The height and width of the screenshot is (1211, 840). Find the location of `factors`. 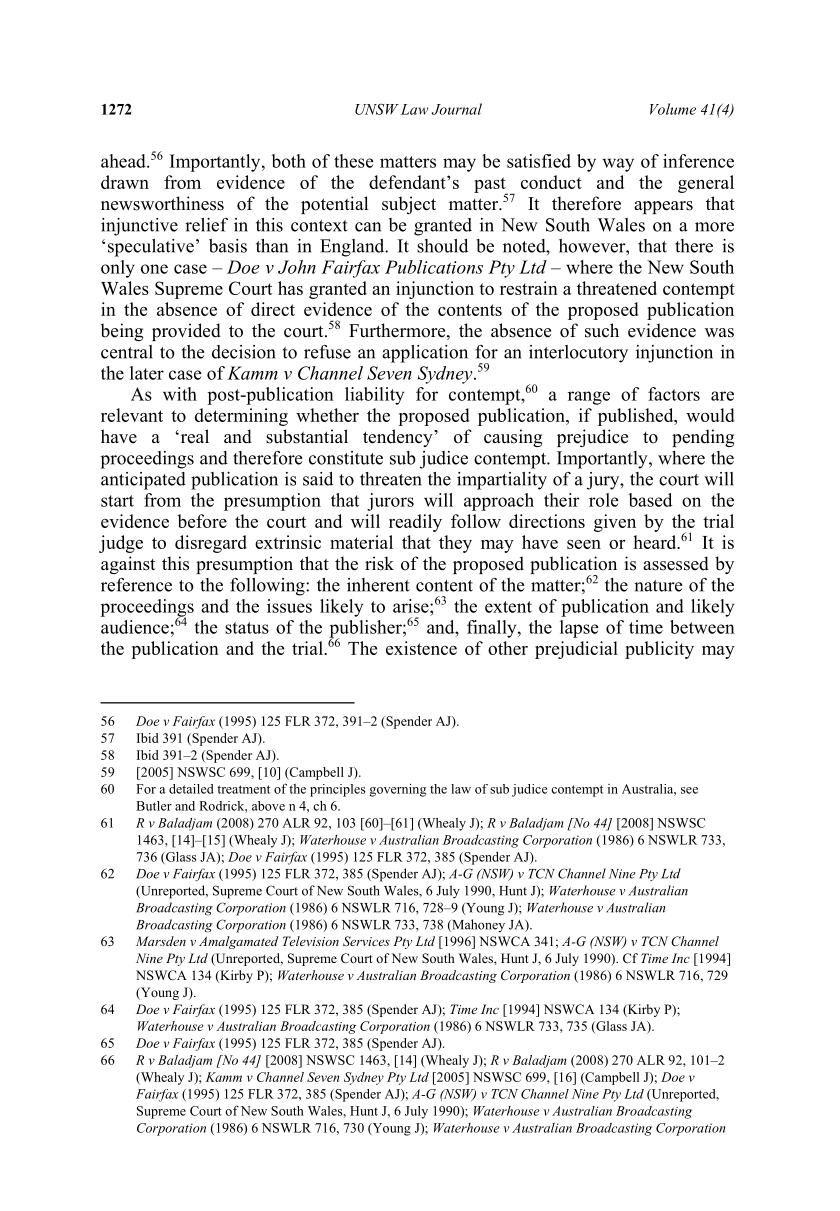

factors is located at coordinates (674, 394).
